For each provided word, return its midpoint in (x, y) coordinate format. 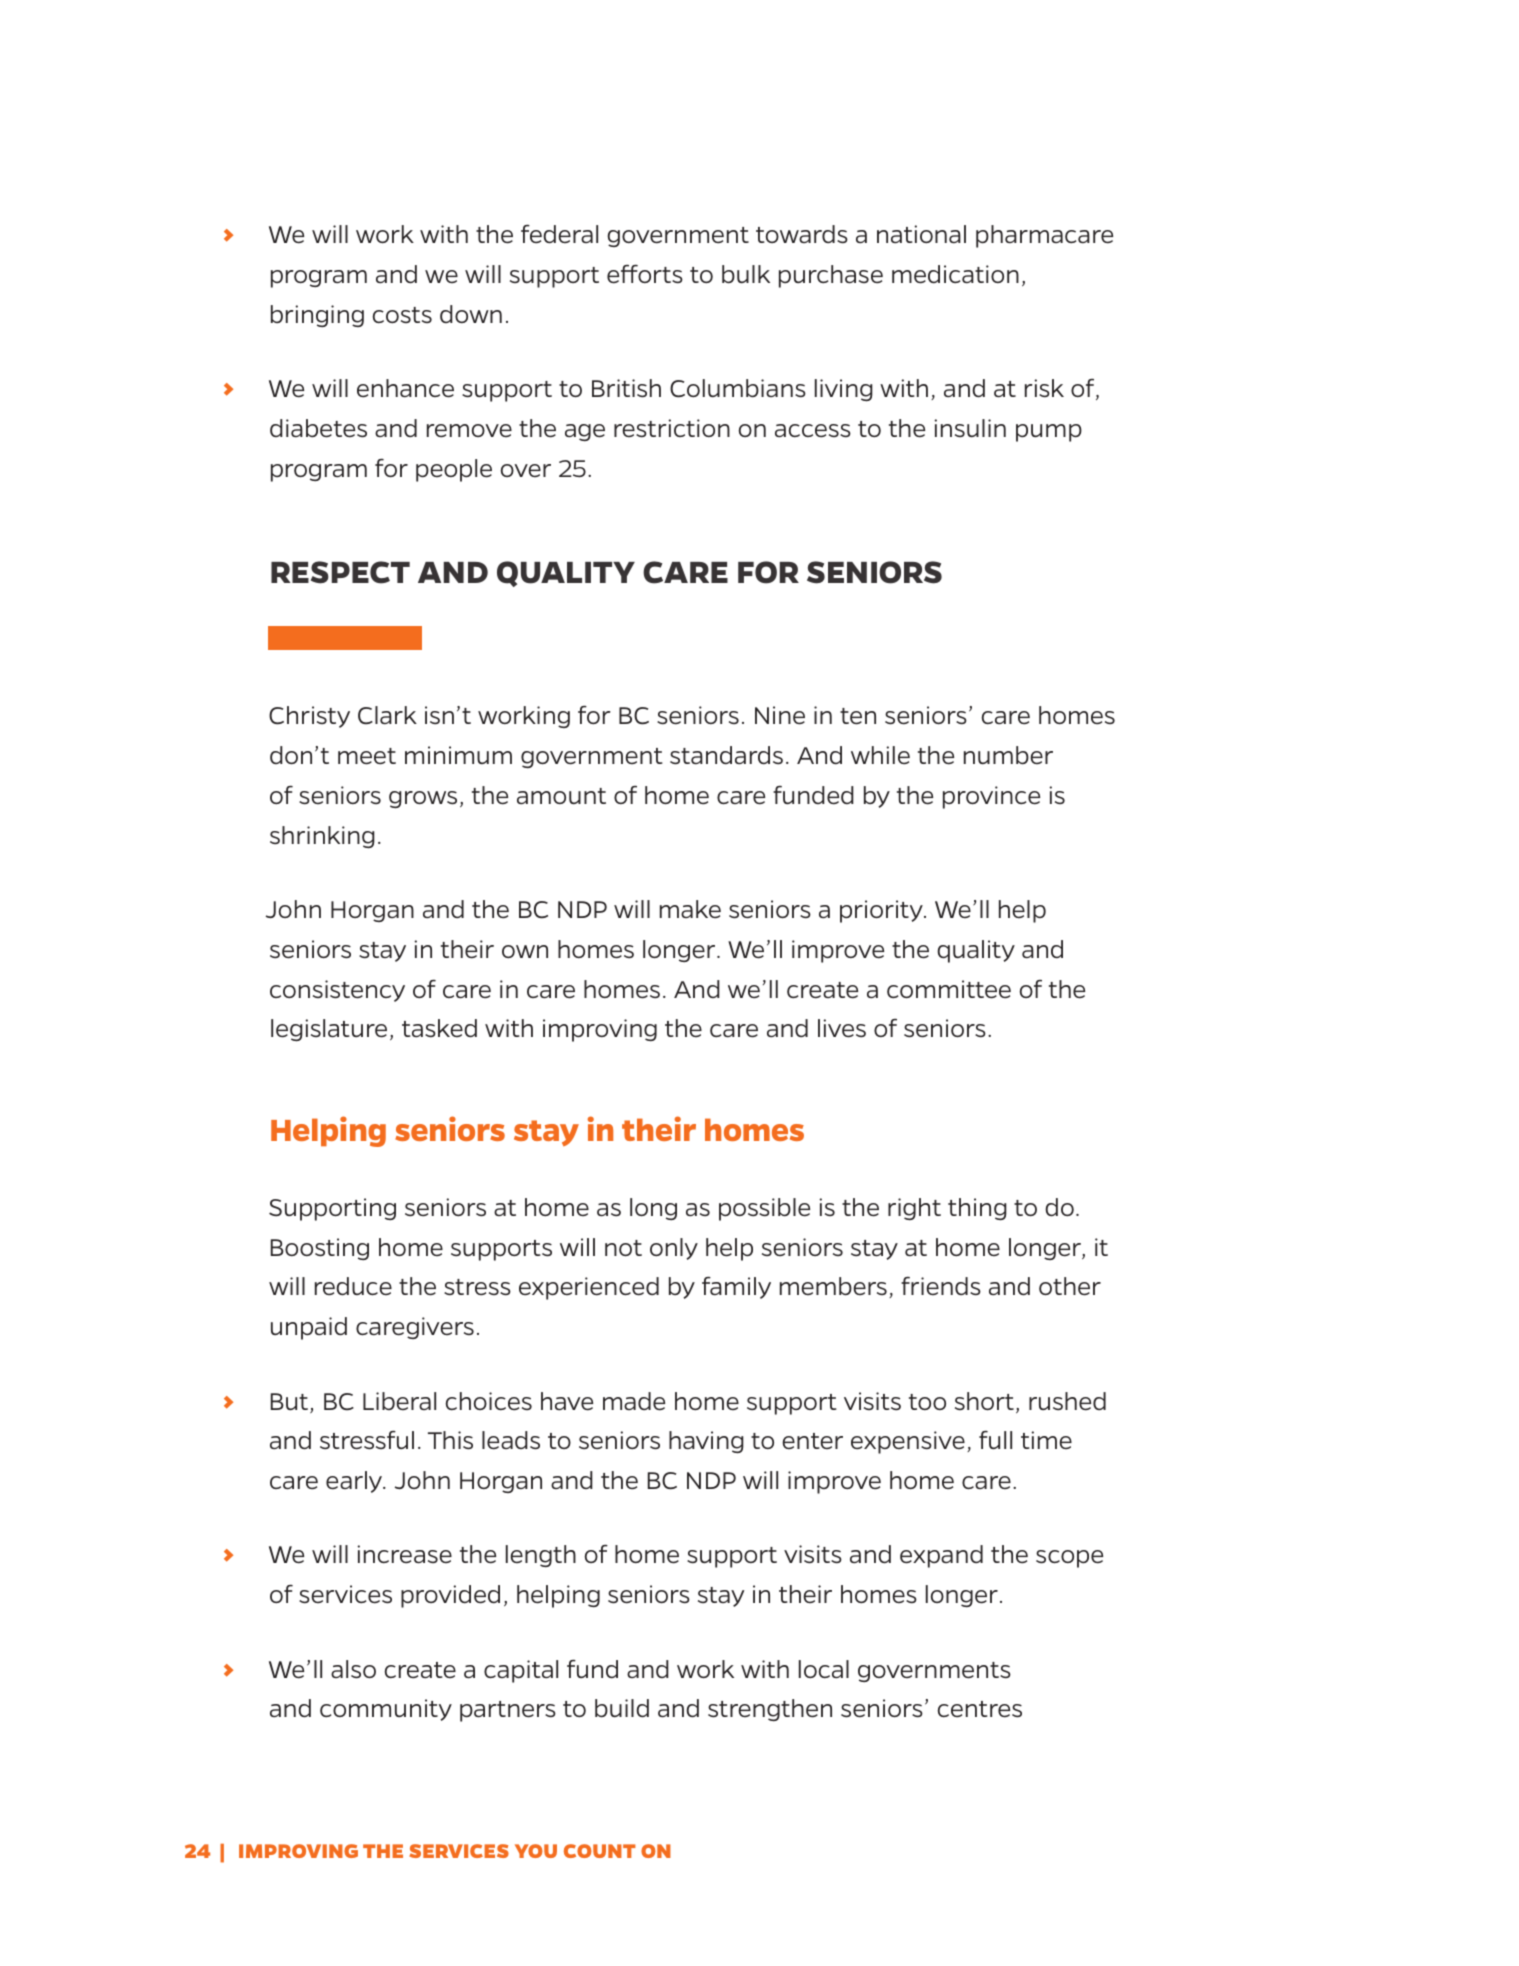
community (386, 1710)
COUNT (600, 1851)
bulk (746, 274)
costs (402, 315)
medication (955, 274)
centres (980, 1709)
